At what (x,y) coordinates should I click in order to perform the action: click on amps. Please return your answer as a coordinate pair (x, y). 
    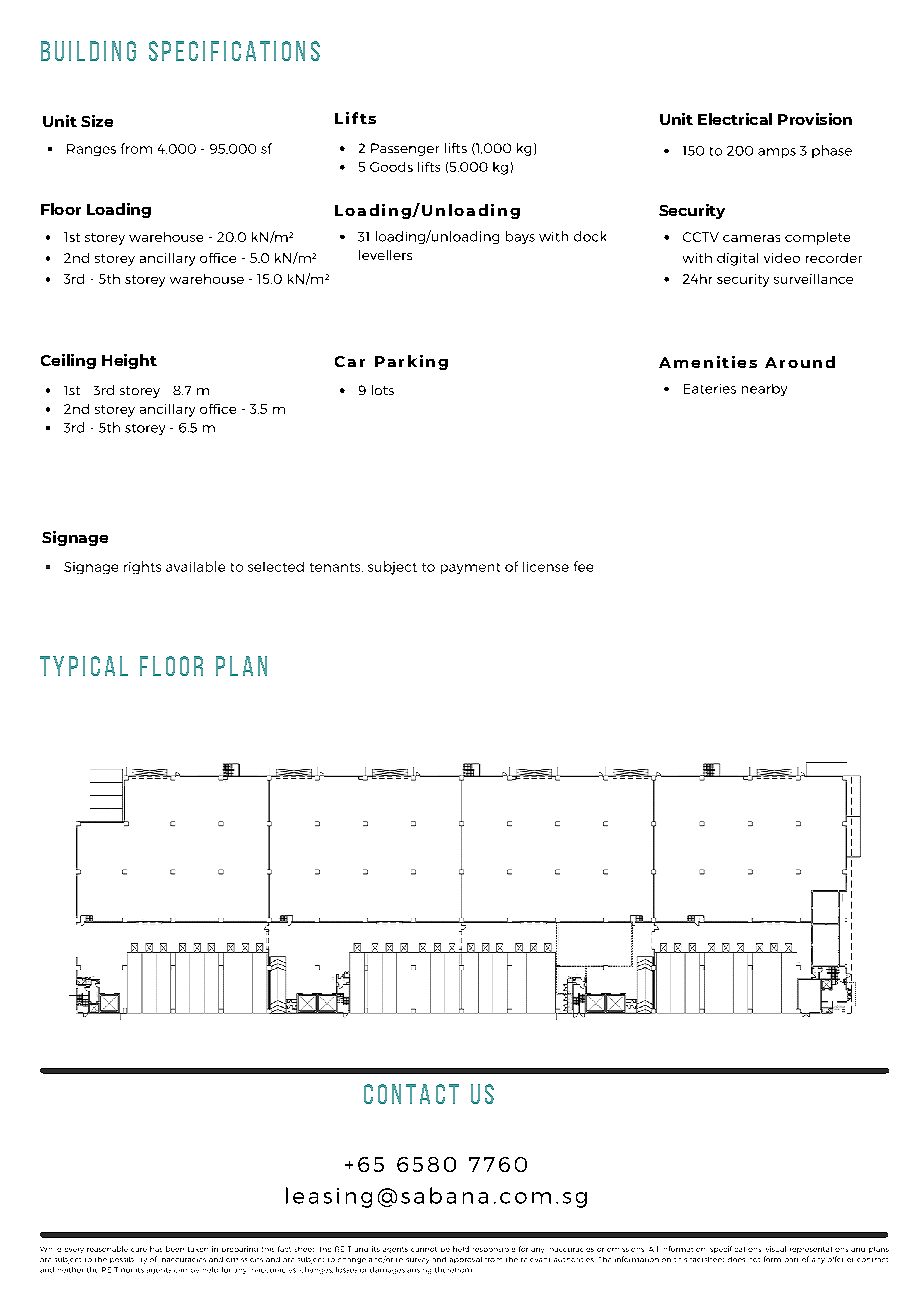
    Looking at the image, I should click on (777, 153).
